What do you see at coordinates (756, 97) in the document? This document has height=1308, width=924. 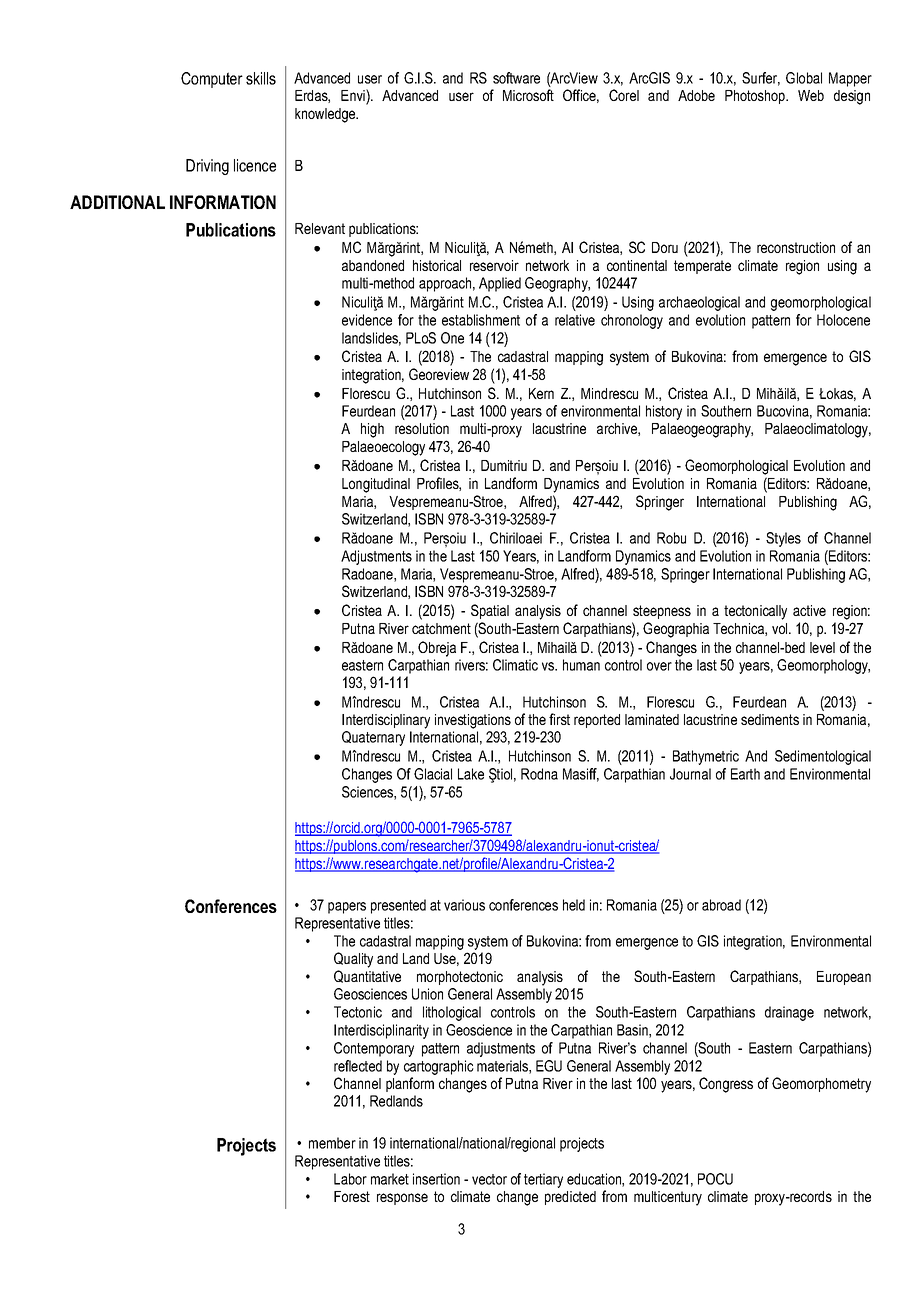 I see `Photoshop` at bounding box center [756, 97].
